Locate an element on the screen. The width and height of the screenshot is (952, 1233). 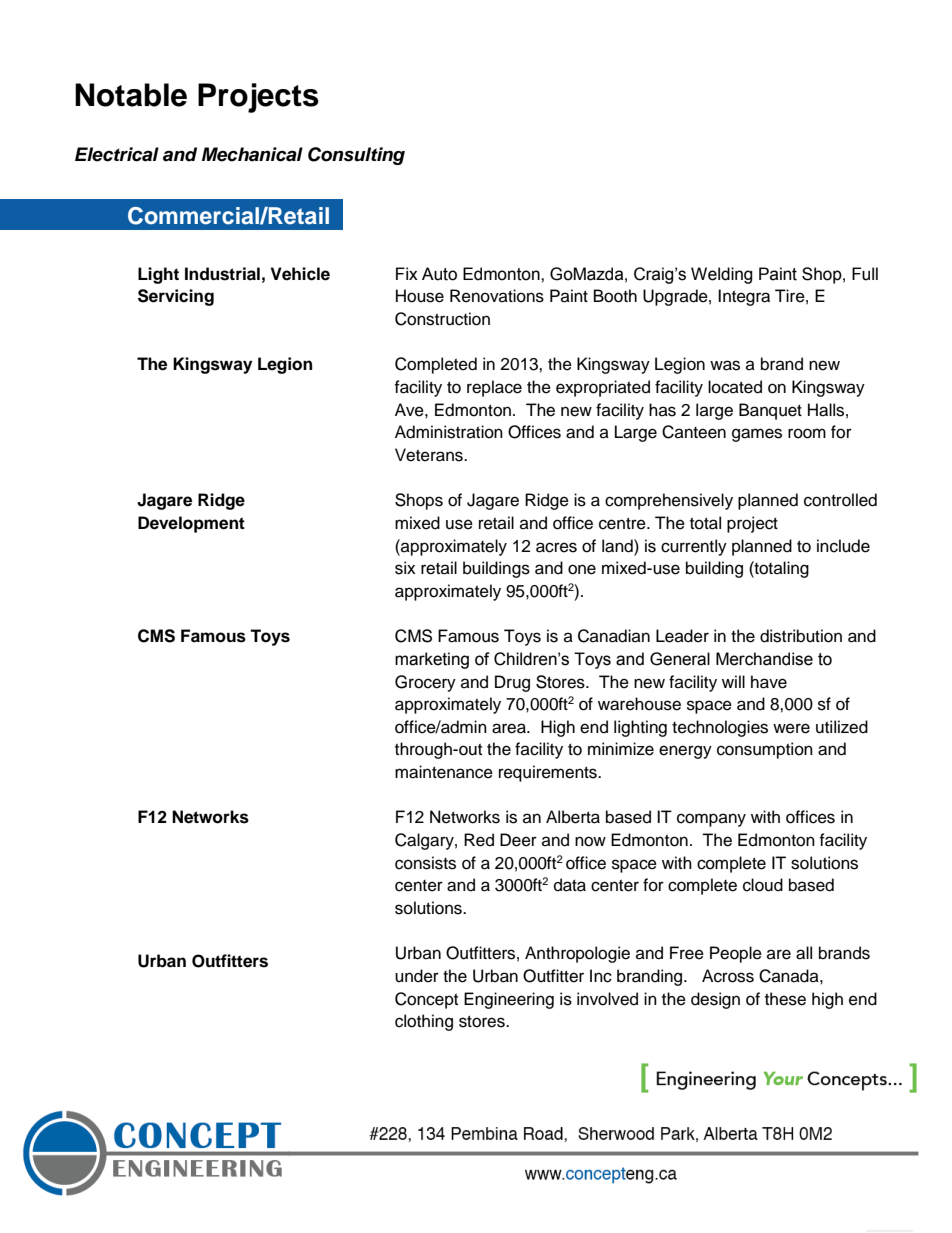
consists is located at coordinates (425, 863).
